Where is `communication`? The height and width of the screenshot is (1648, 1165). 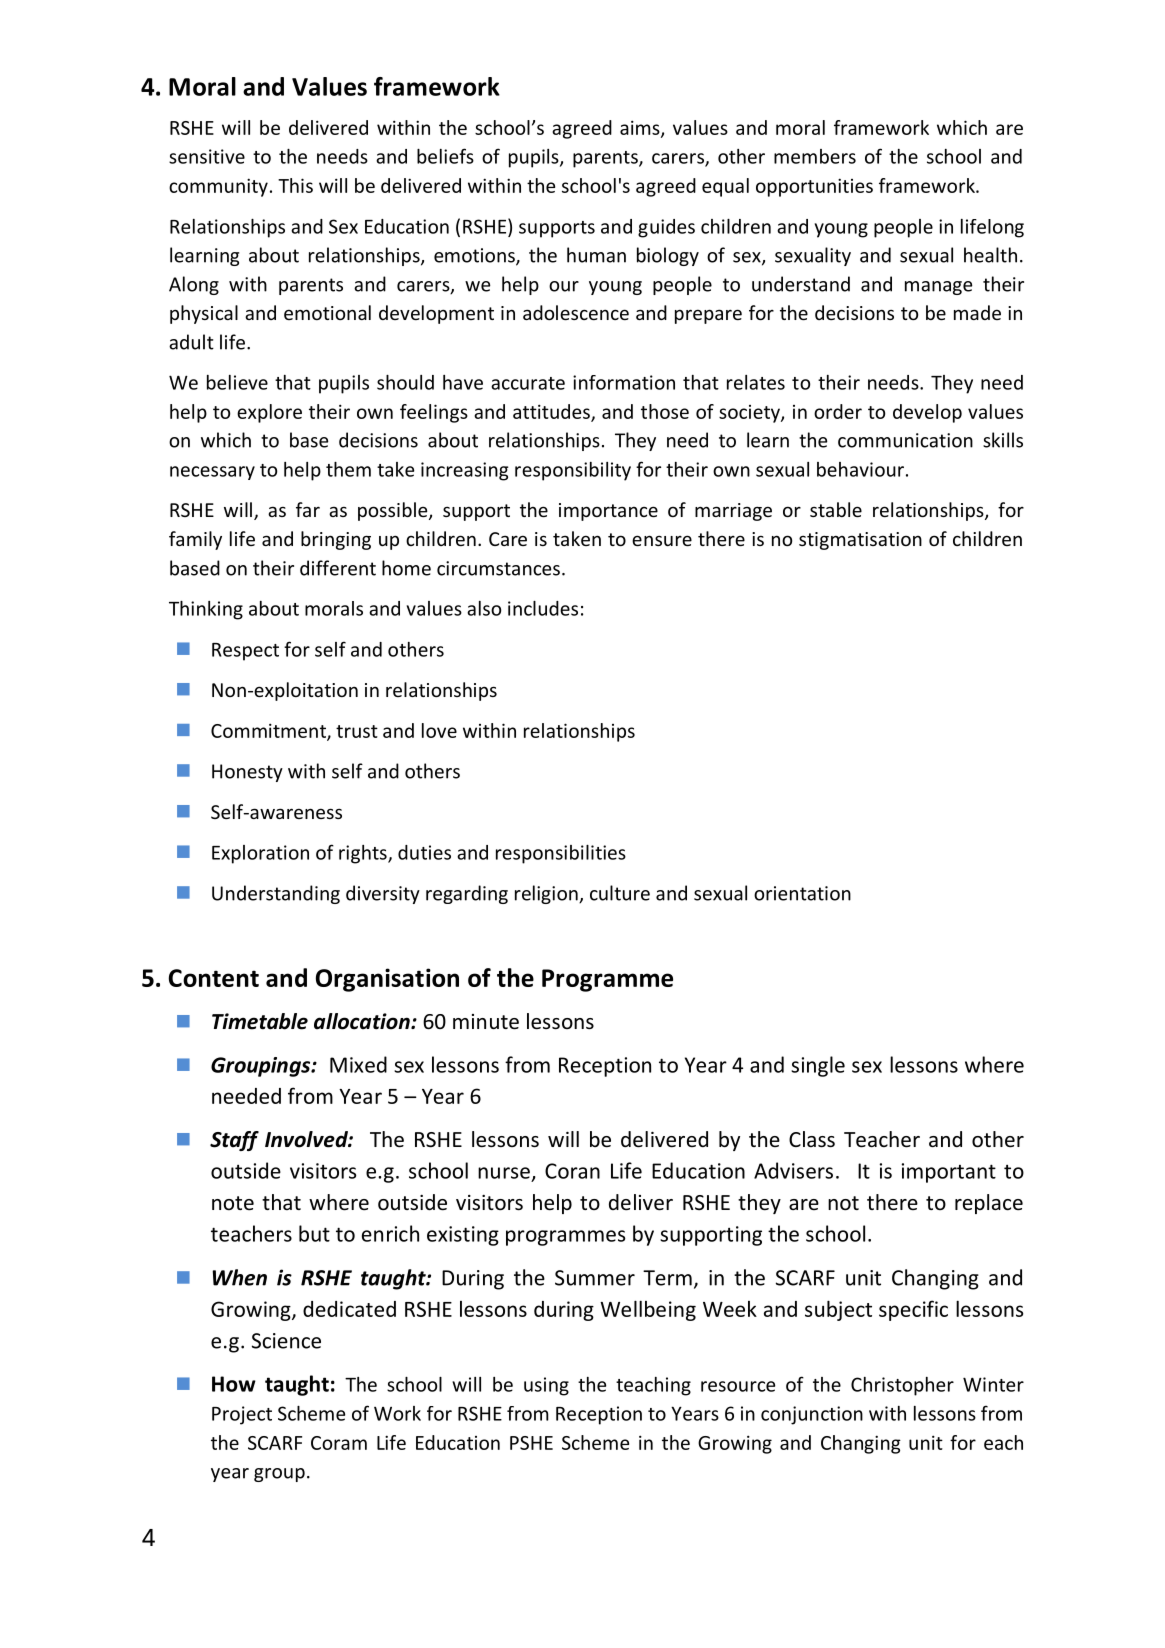 communication is located at coordinates (905, 440).
